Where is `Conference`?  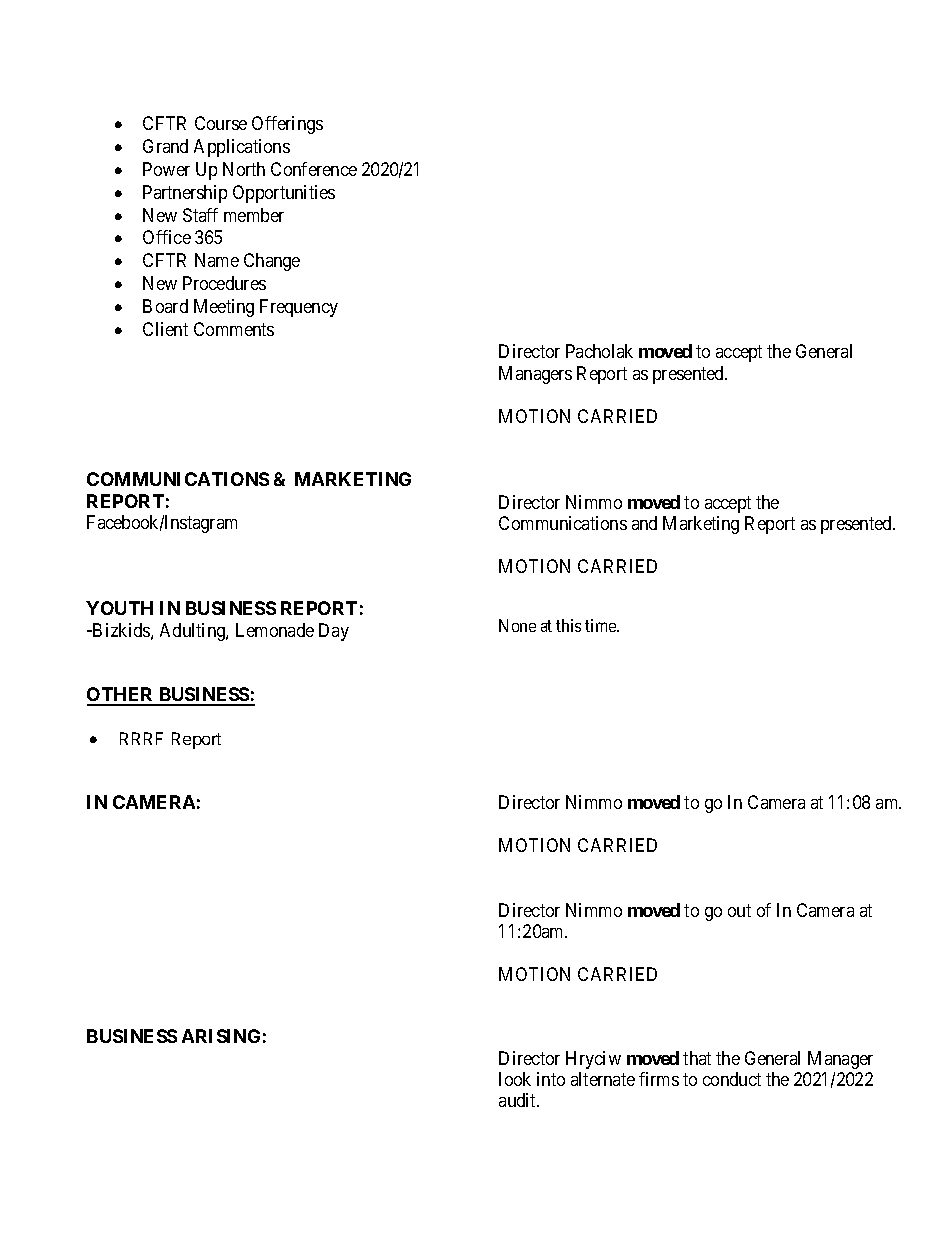 Conference is located at coordinates (314, 169).
